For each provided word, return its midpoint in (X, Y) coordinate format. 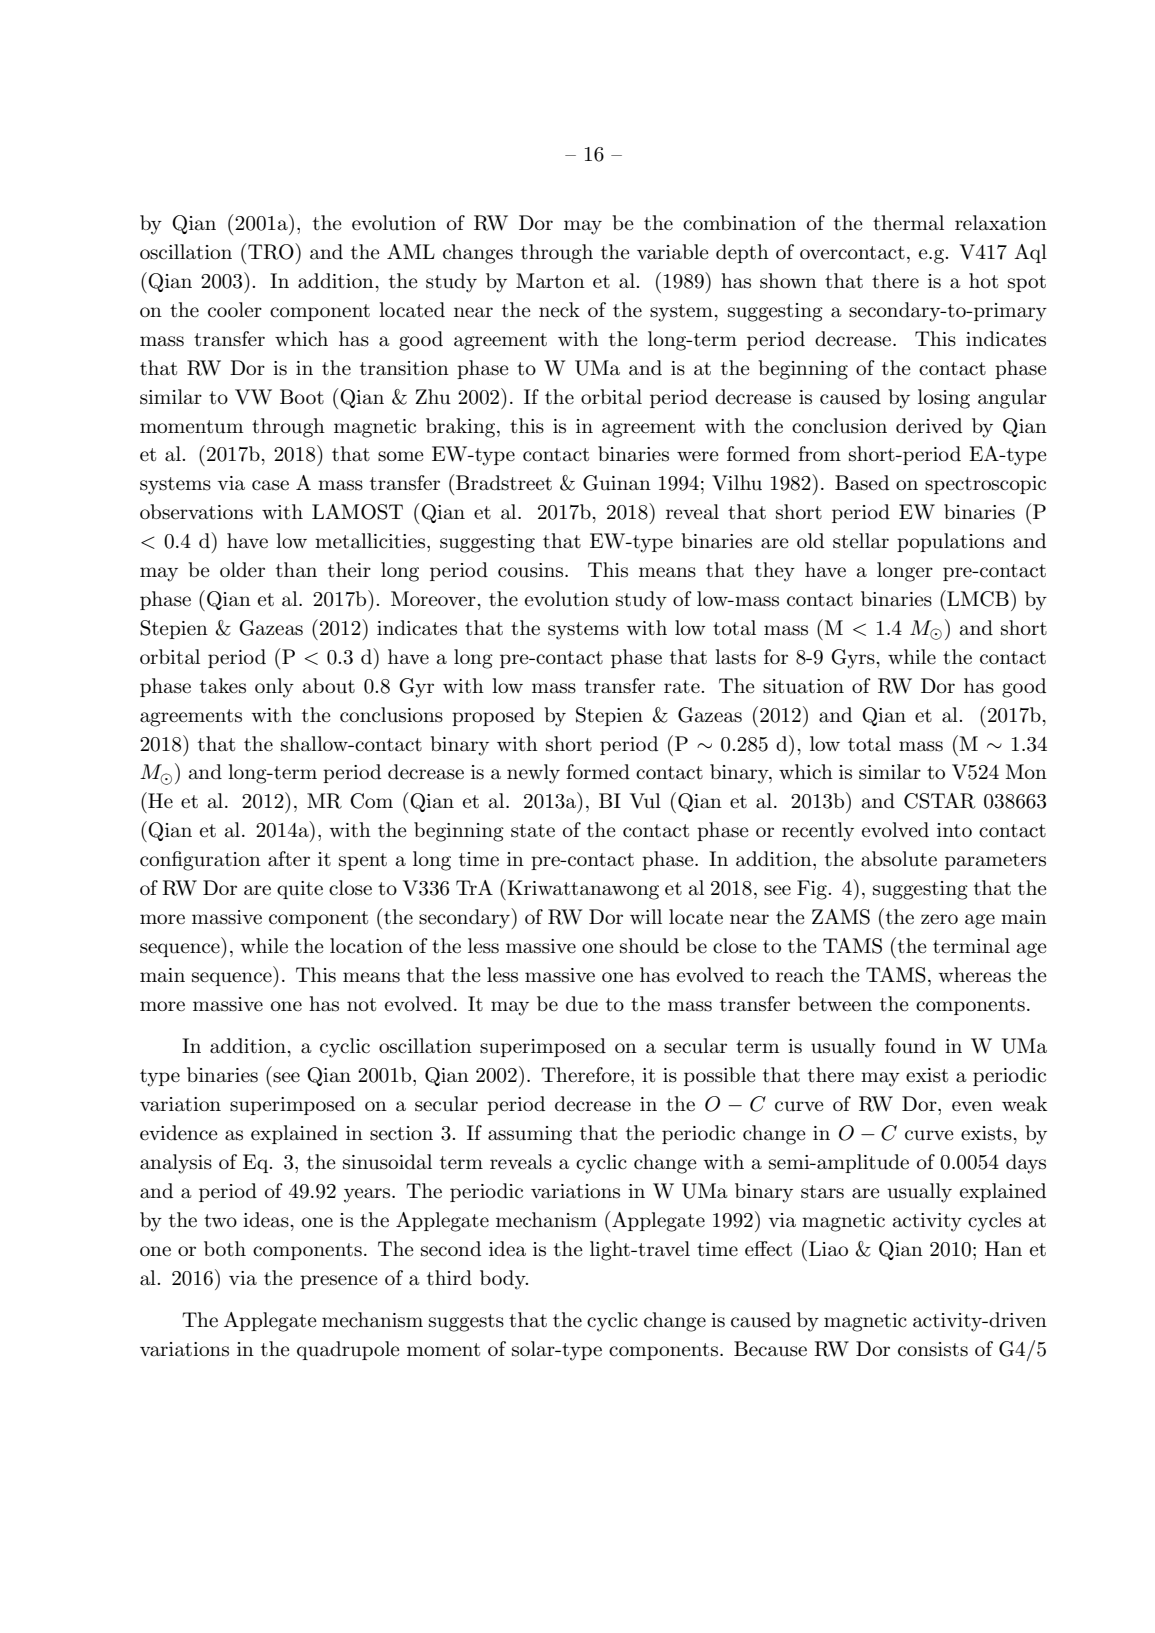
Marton (550, 281)
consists (933, 1349)
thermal (908, 223)
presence (339, 1282)
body (504, 1280)
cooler (235, 310)
